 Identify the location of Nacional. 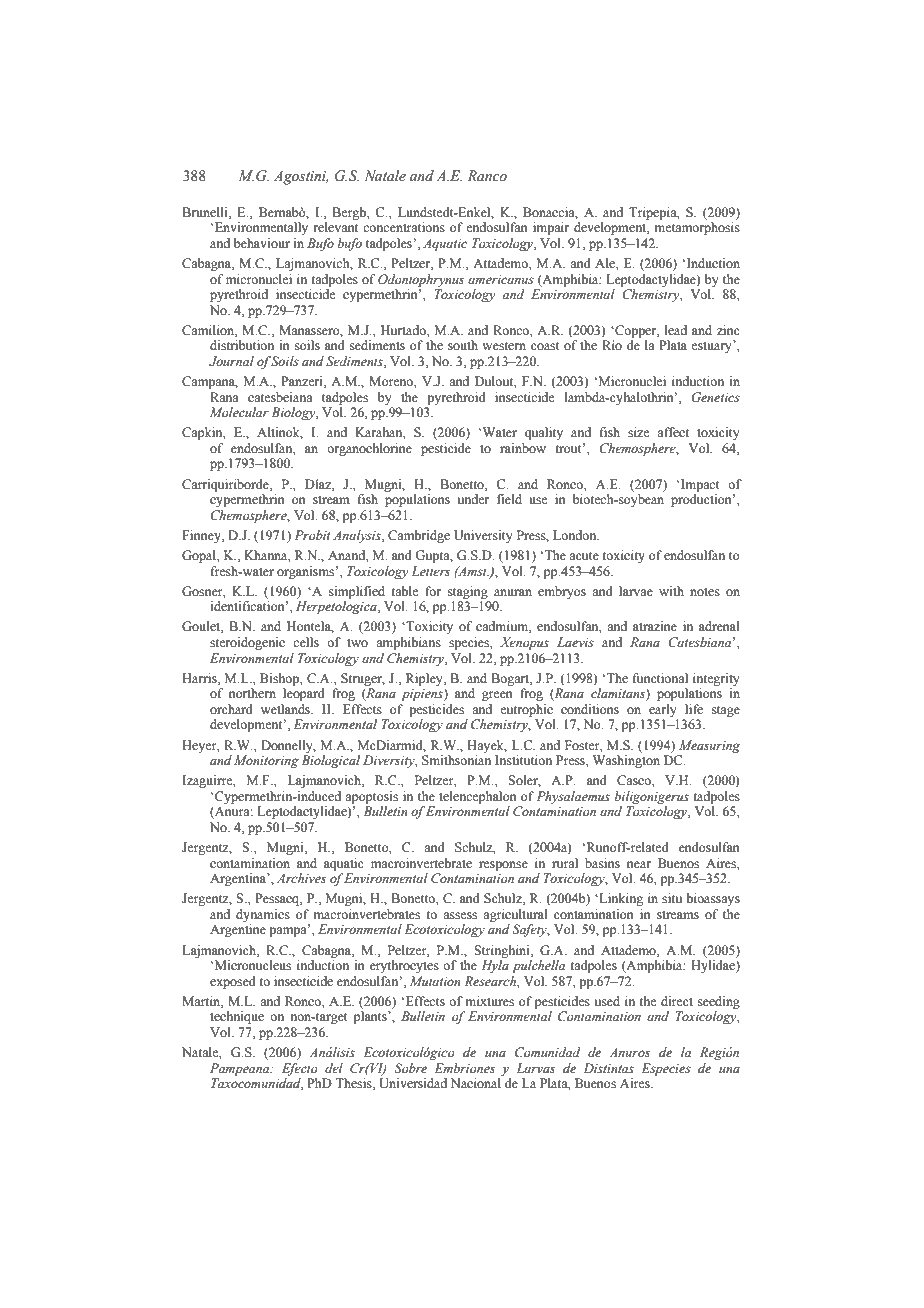
(476, 1083).
